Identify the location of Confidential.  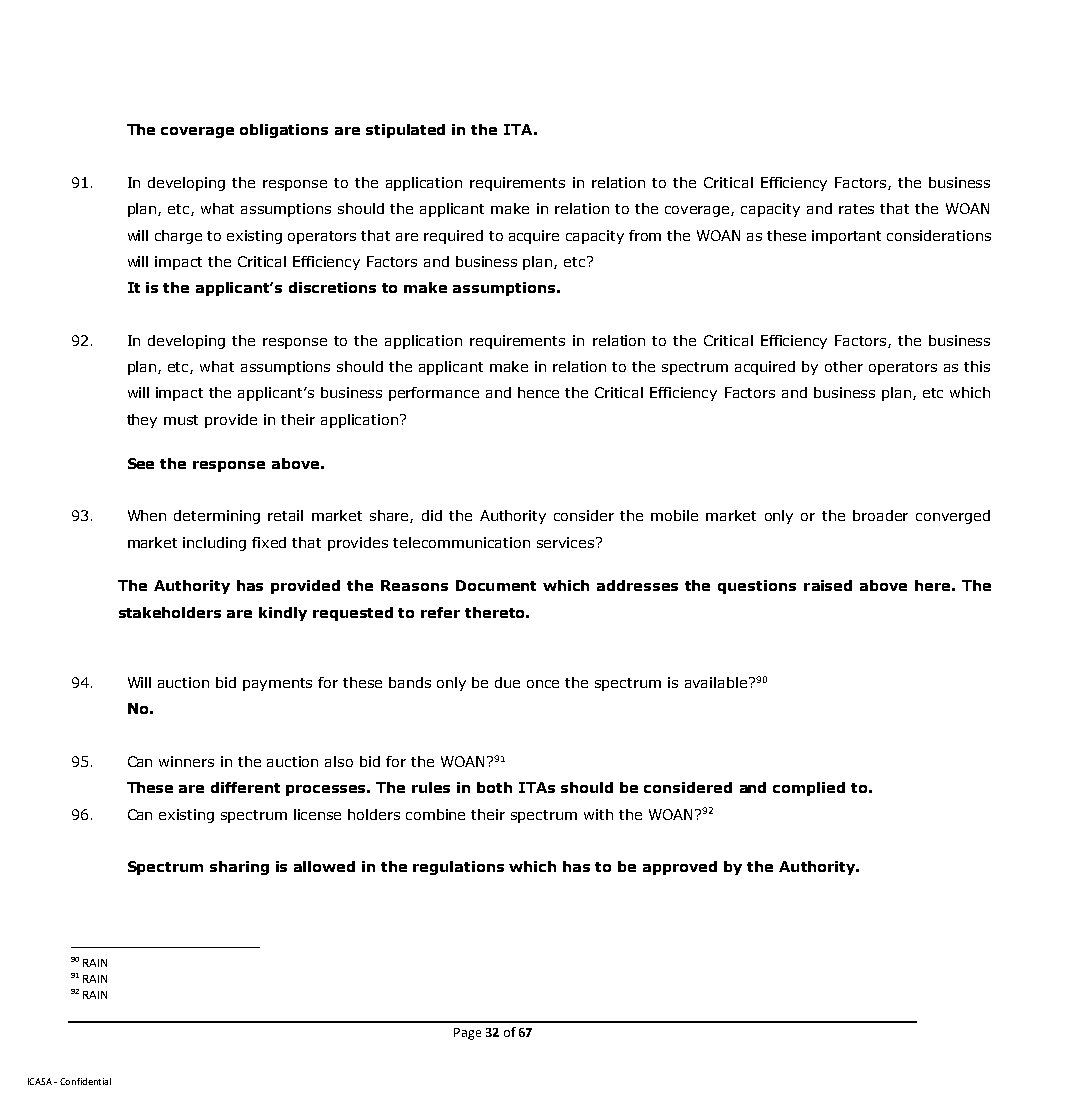
(85, 1081).
